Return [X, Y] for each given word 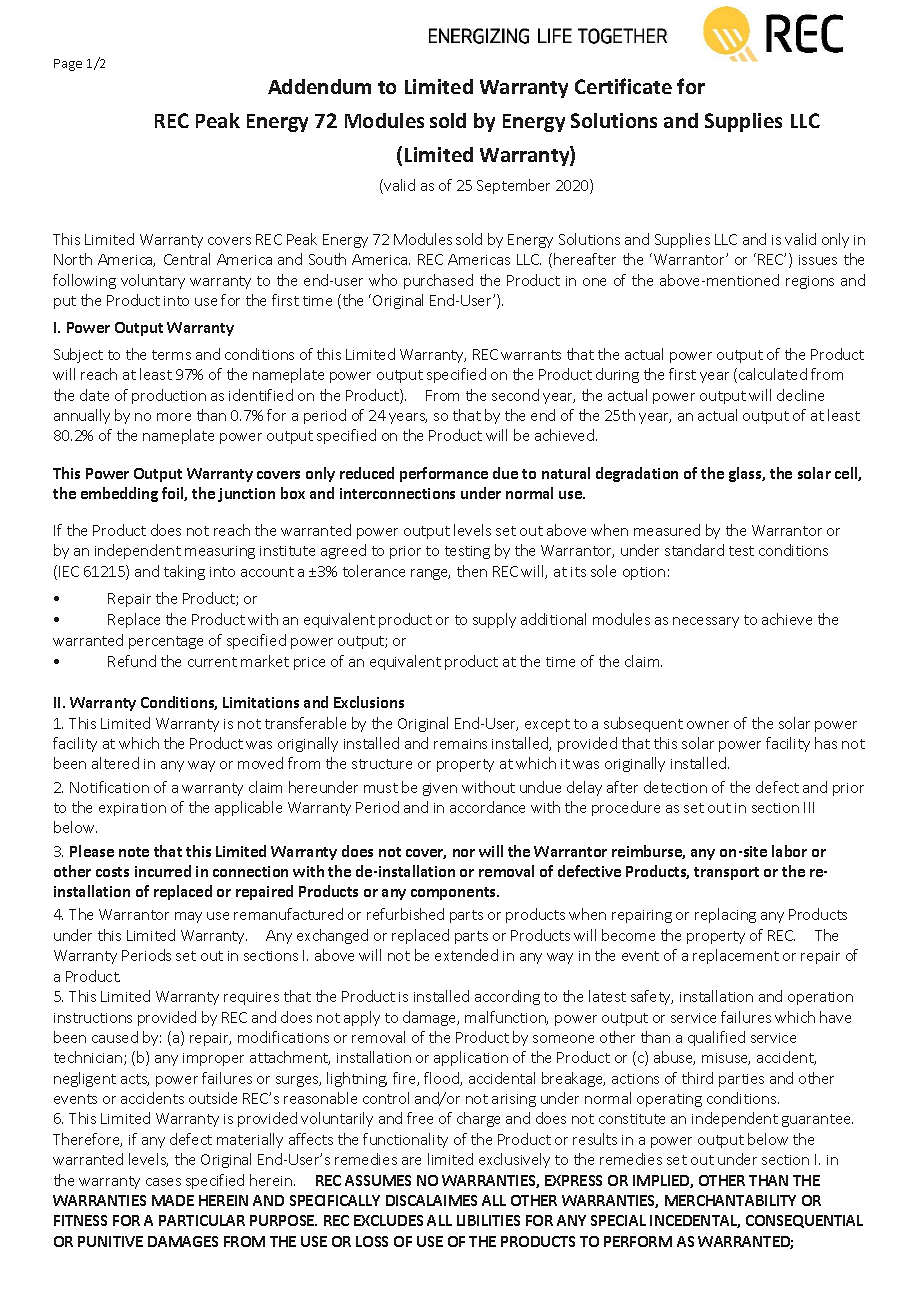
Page [68, 65]
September [513, 186]
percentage [166, 642]
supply [494, 620]
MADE [173, 1200]
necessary [706, 622]
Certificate [623, 86]
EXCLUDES [388, 1220]
